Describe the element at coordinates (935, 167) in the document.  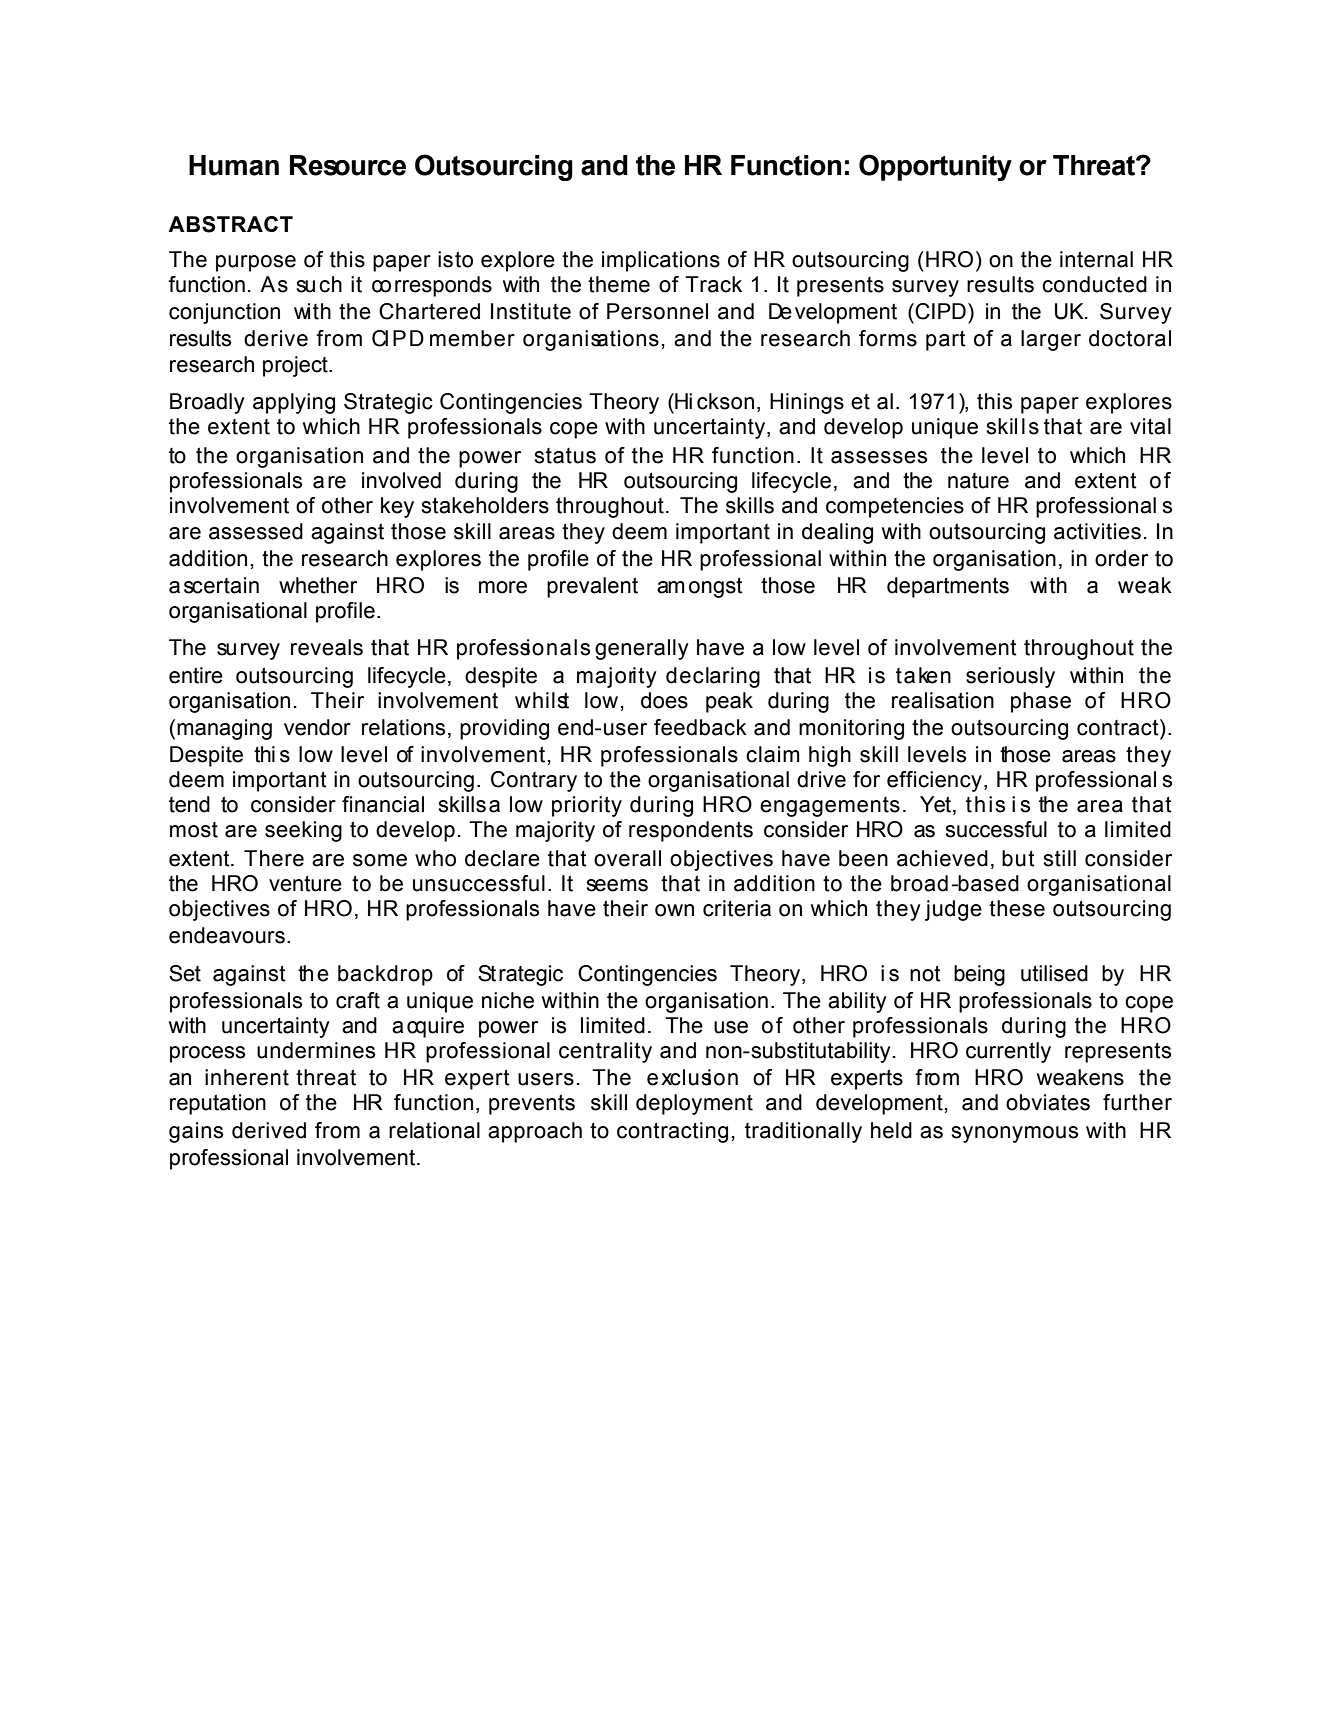
I see `Opportunity` at that location.
